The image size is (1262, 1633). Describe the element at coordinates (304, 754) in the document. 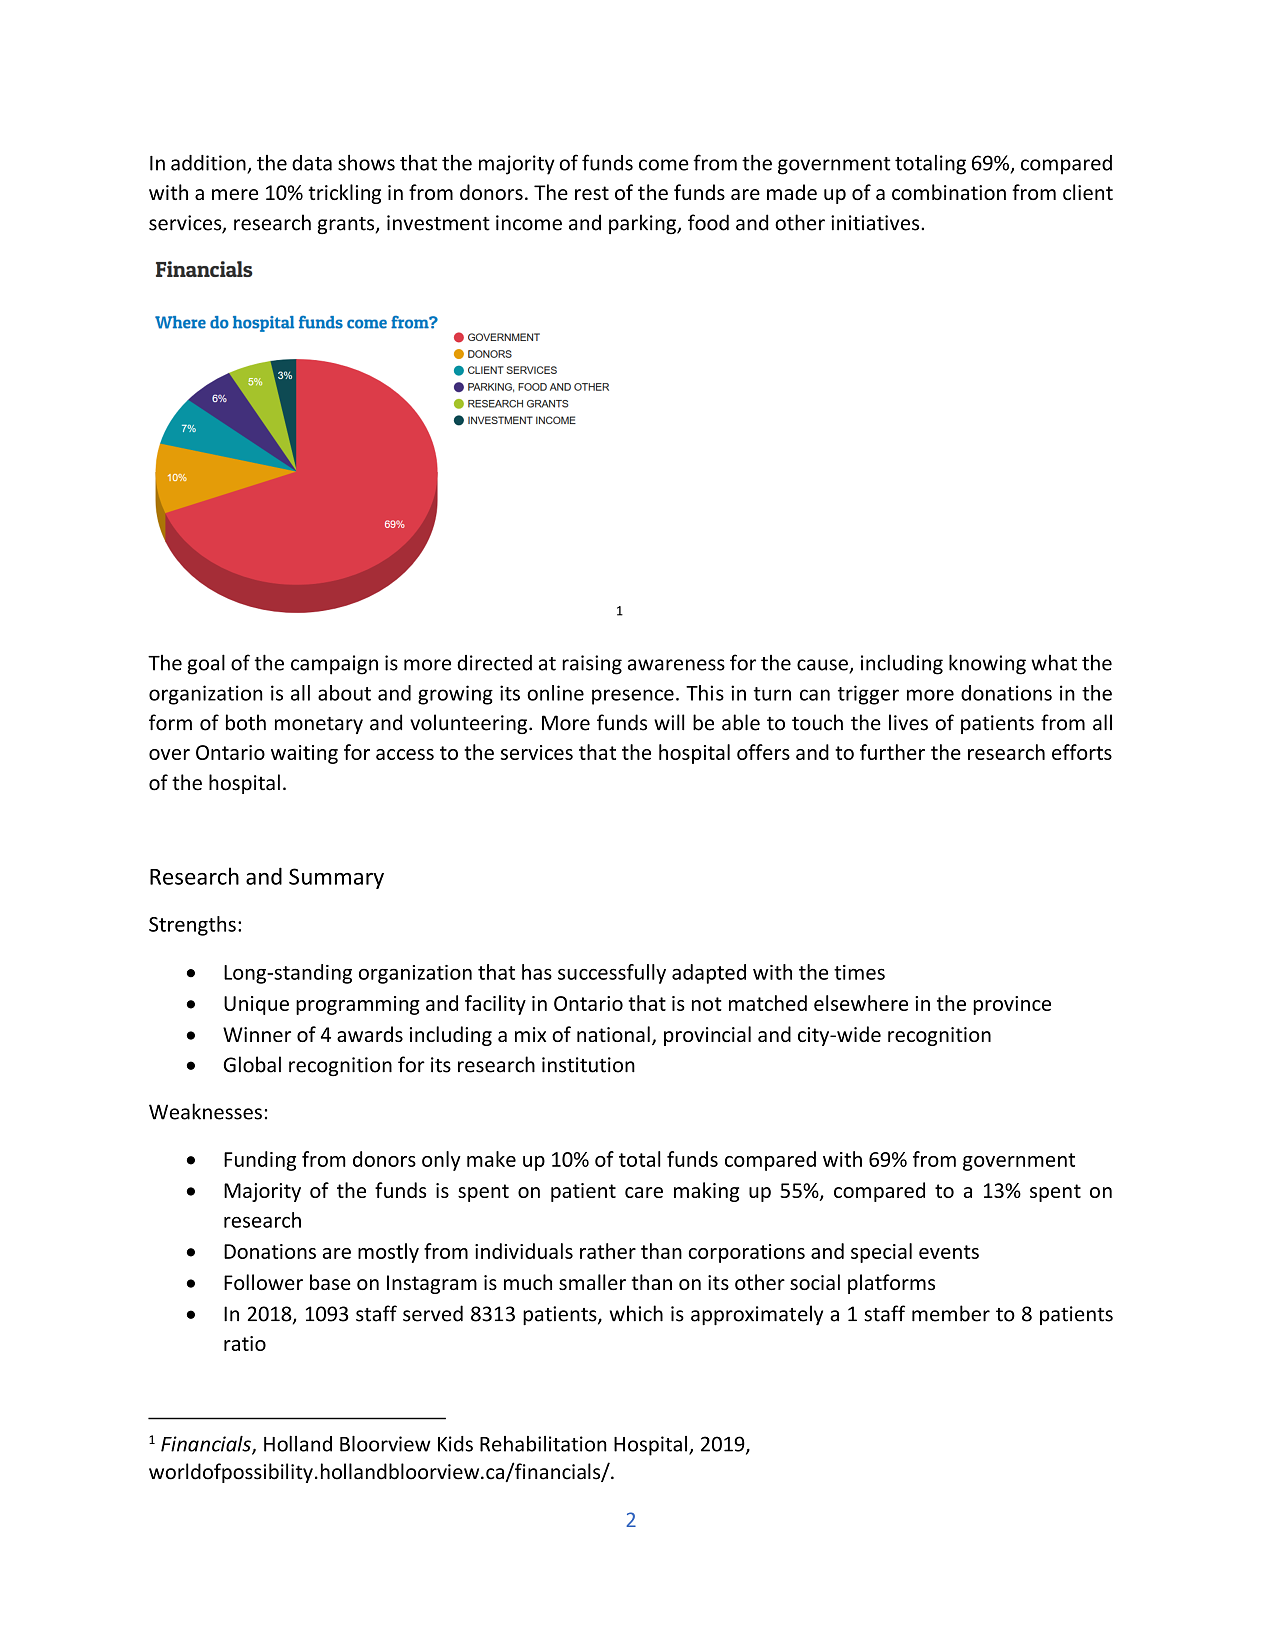

I see `waiting` at that location.
